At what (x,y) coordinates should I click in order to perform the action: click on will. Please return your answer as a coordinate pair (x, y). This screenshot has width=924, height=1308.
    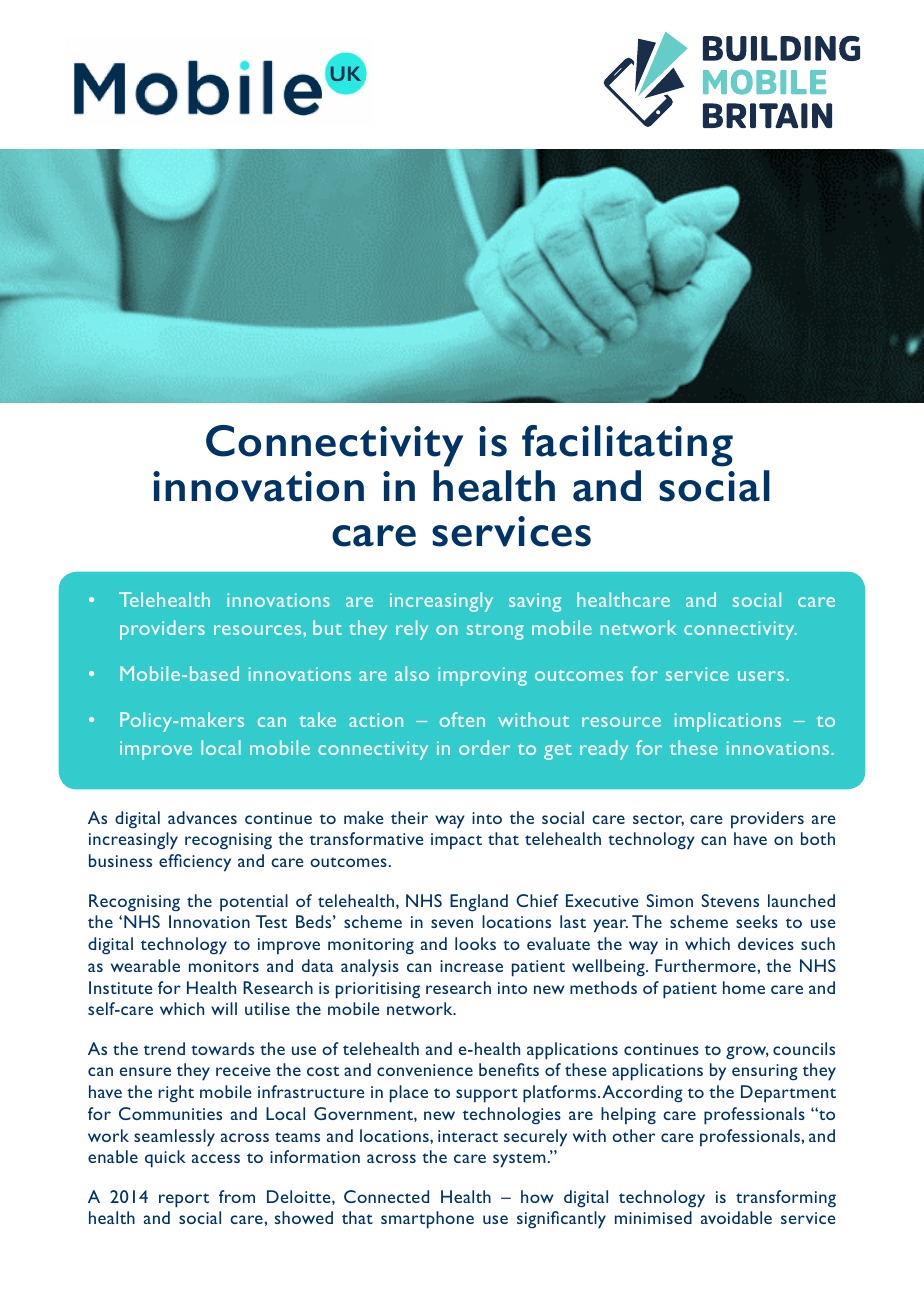
    Looking at the image, I should click on (224, 1008).
